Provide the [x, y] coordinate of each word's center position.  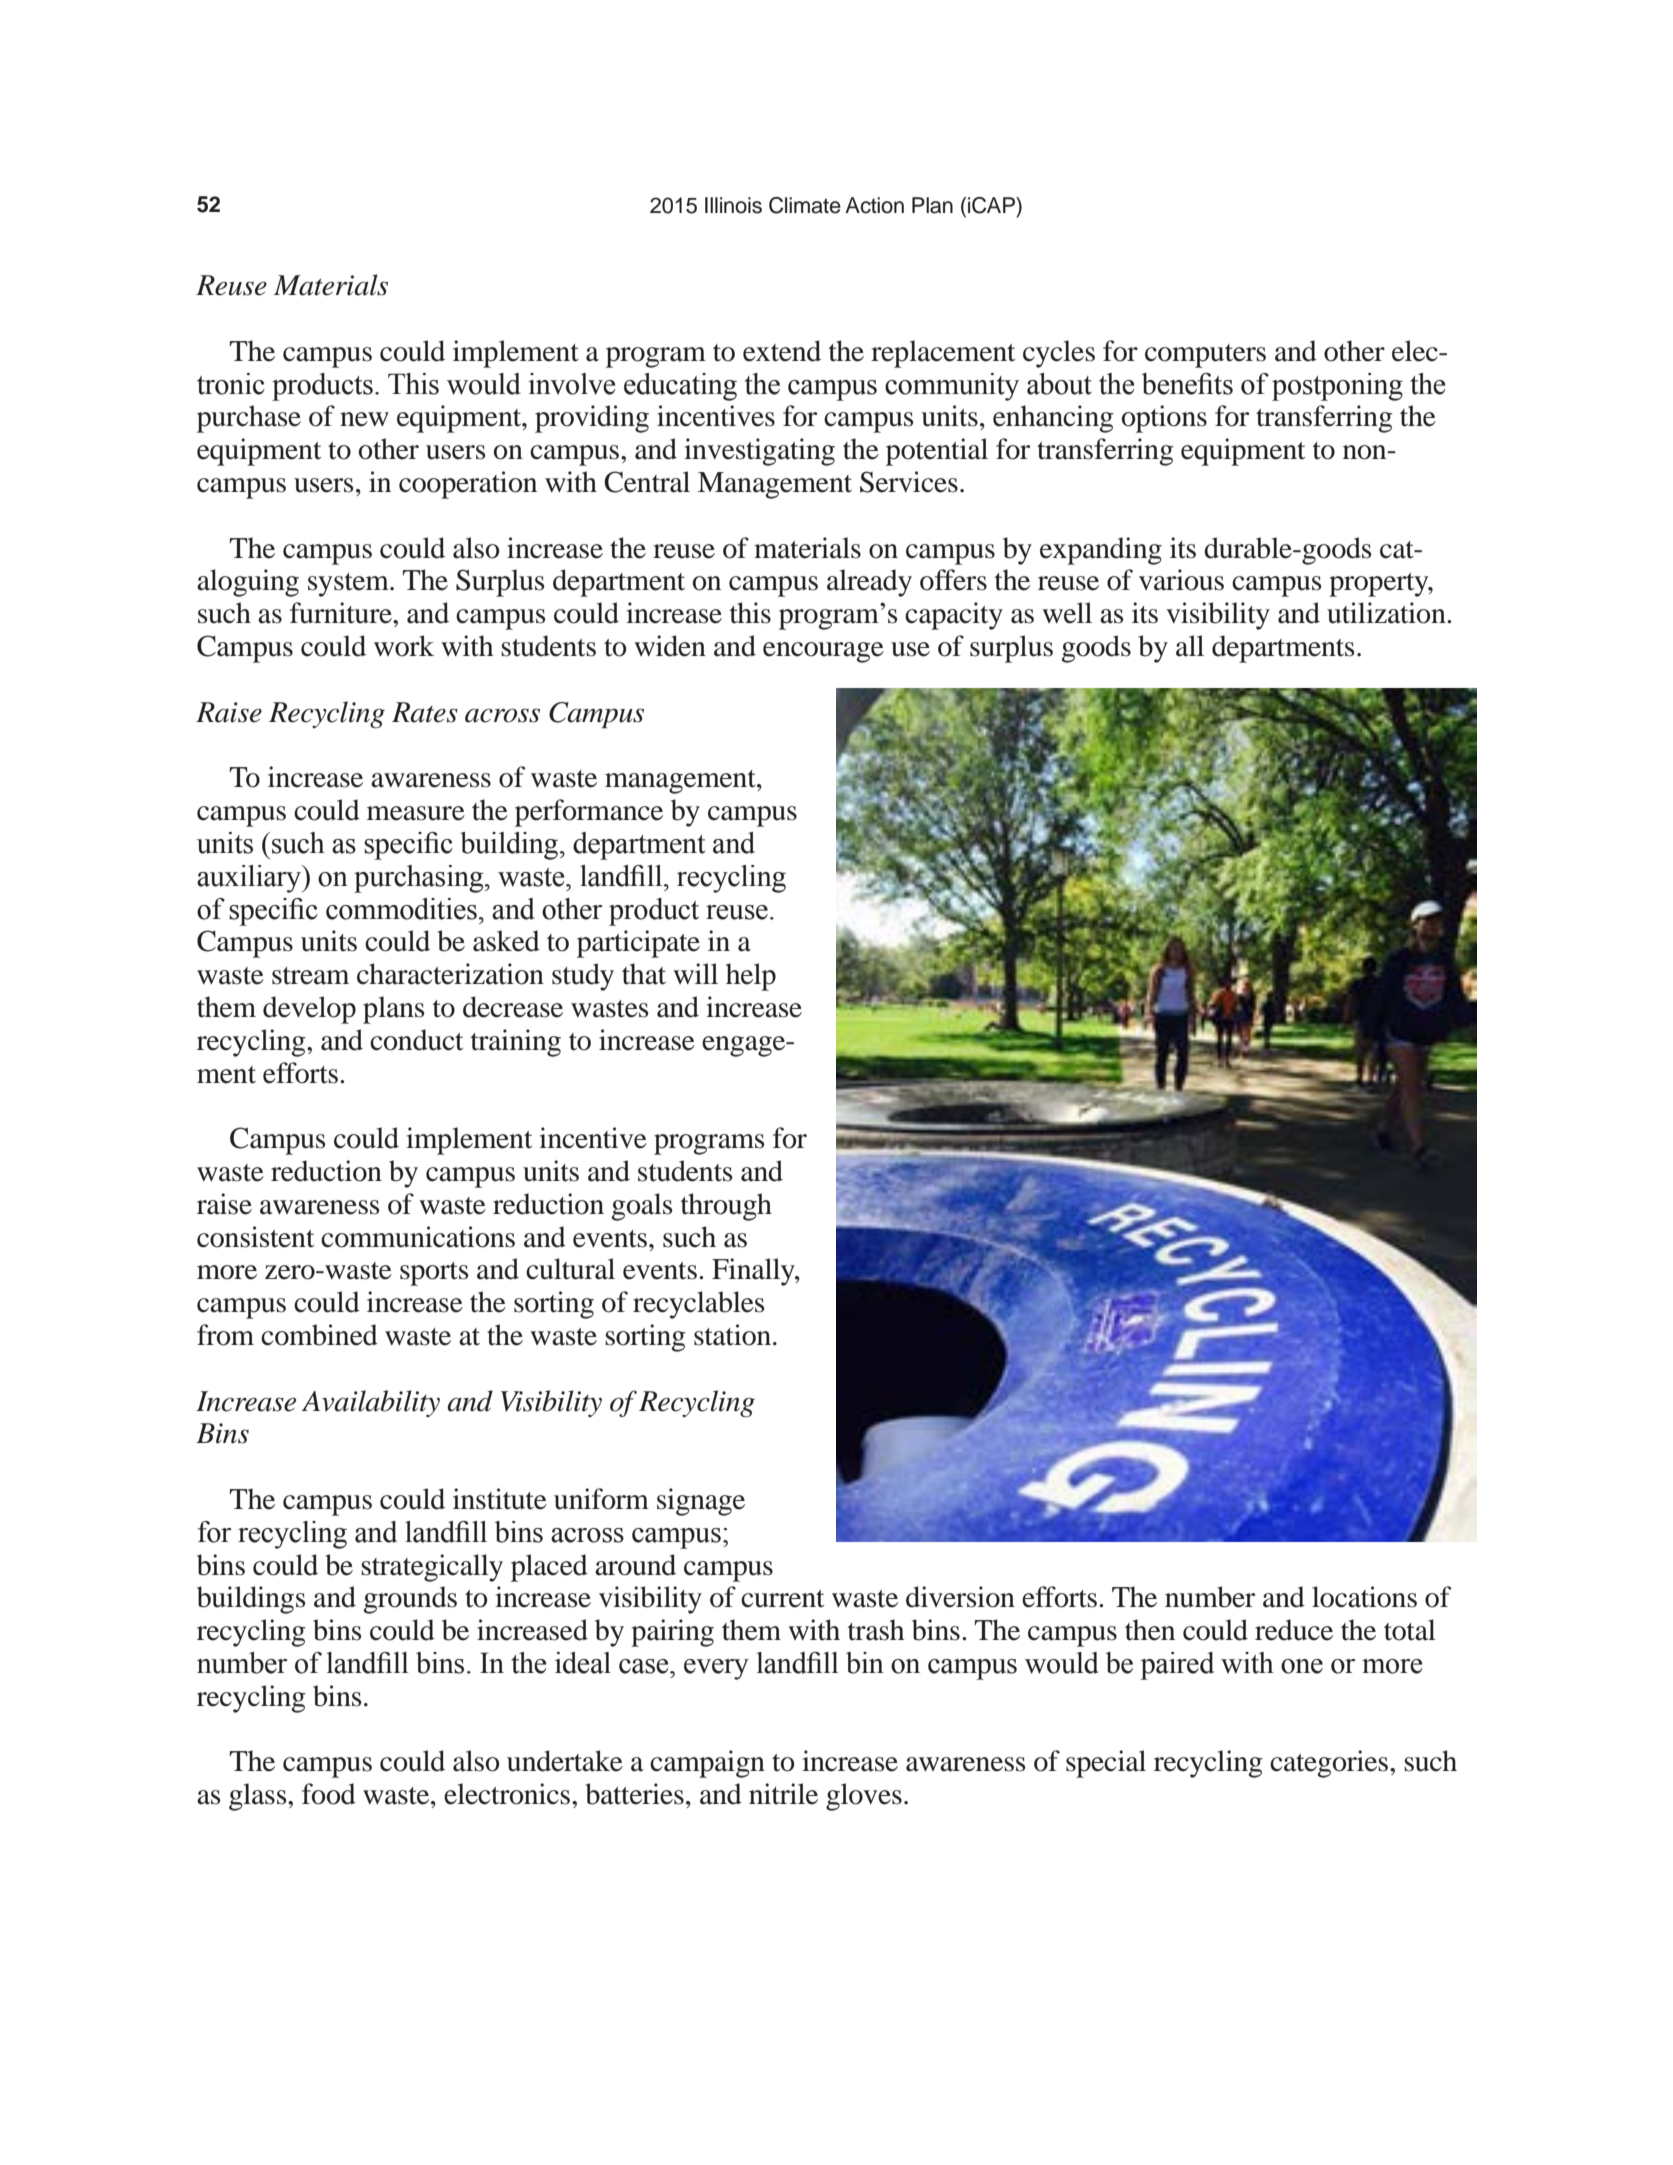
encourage [823, 652]
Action [874, 205]
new [364, 419]
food [329, 1794]
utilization [1387, 613]
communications [418, 1237]
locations [1364, 1597]
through [726, 1207]
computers [1205, 356]
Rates [425, 712]
